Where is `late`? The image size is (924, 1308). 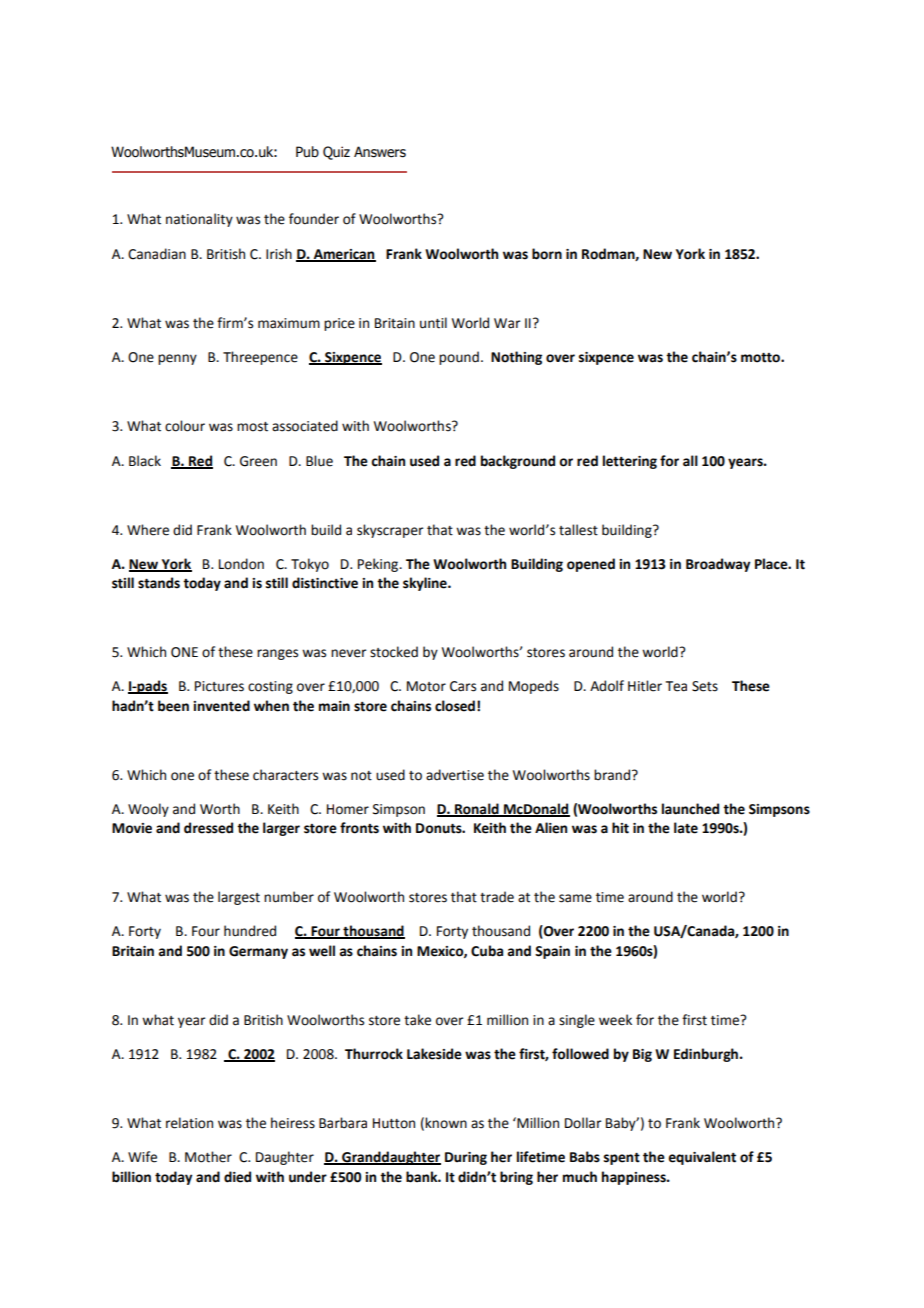 late is located at coordinates (686, 828).
